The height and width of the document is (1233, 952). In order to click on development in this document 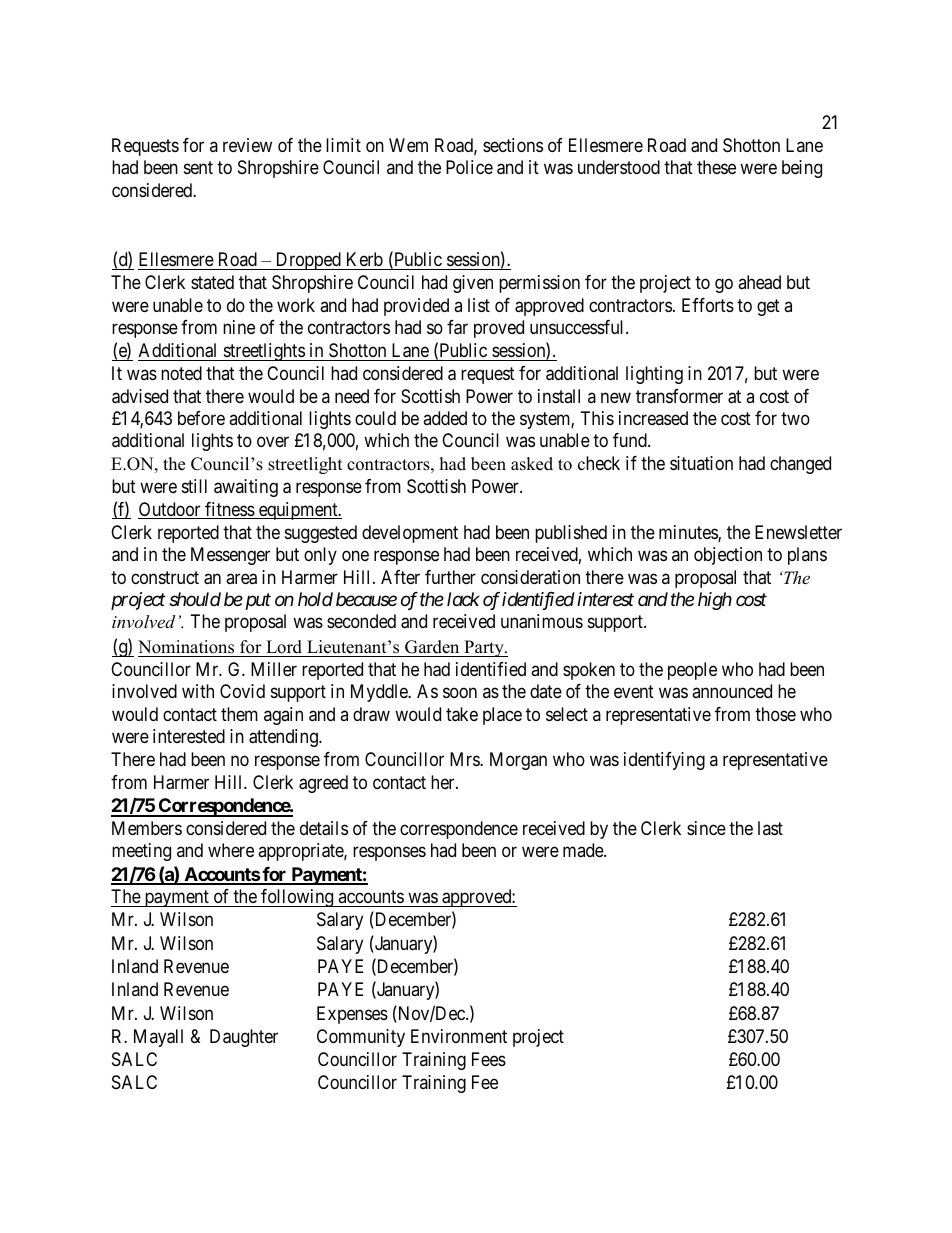, I will do `click(410, 534)`.
